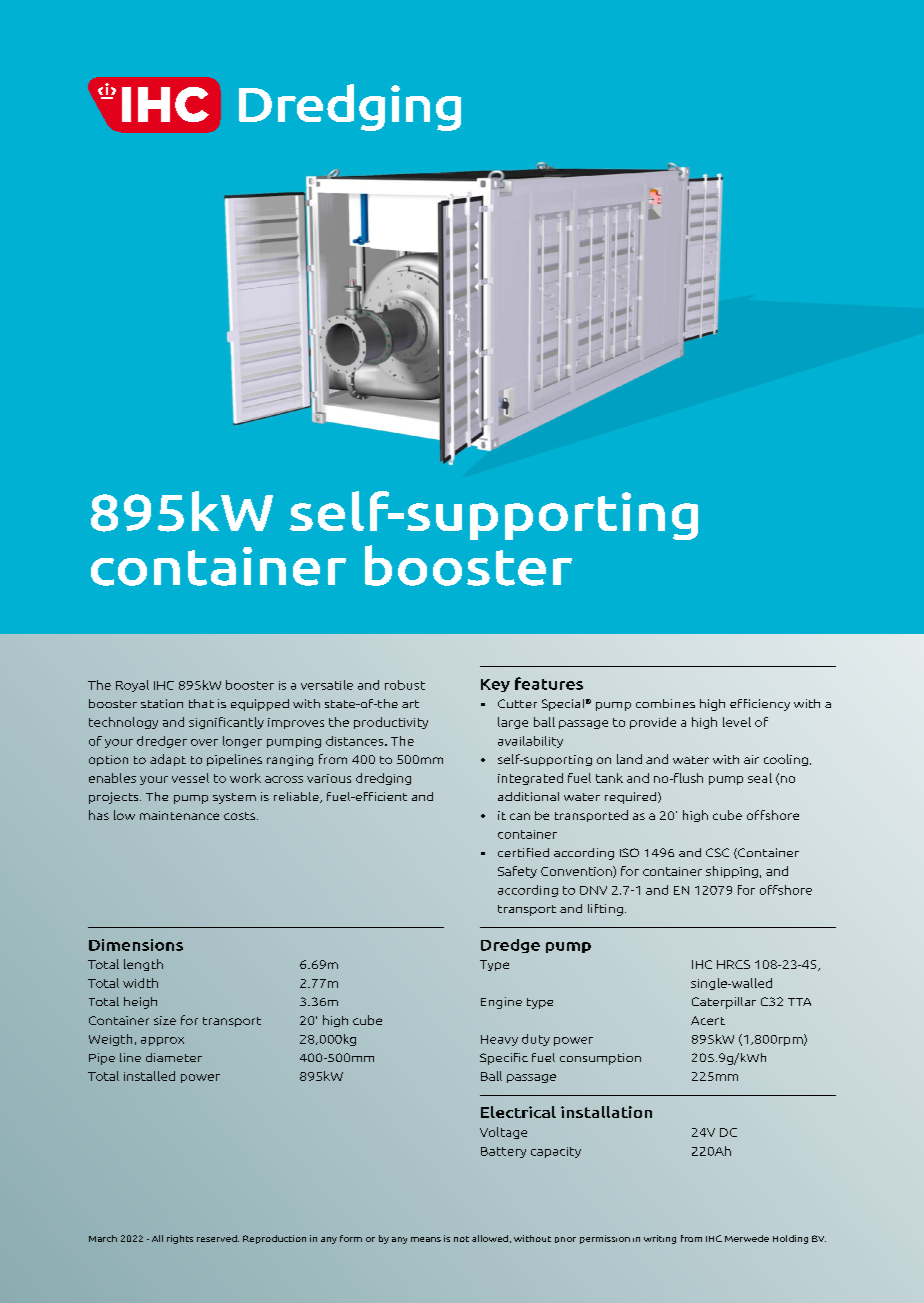  I want to click on CSC, so click(717, 852).
